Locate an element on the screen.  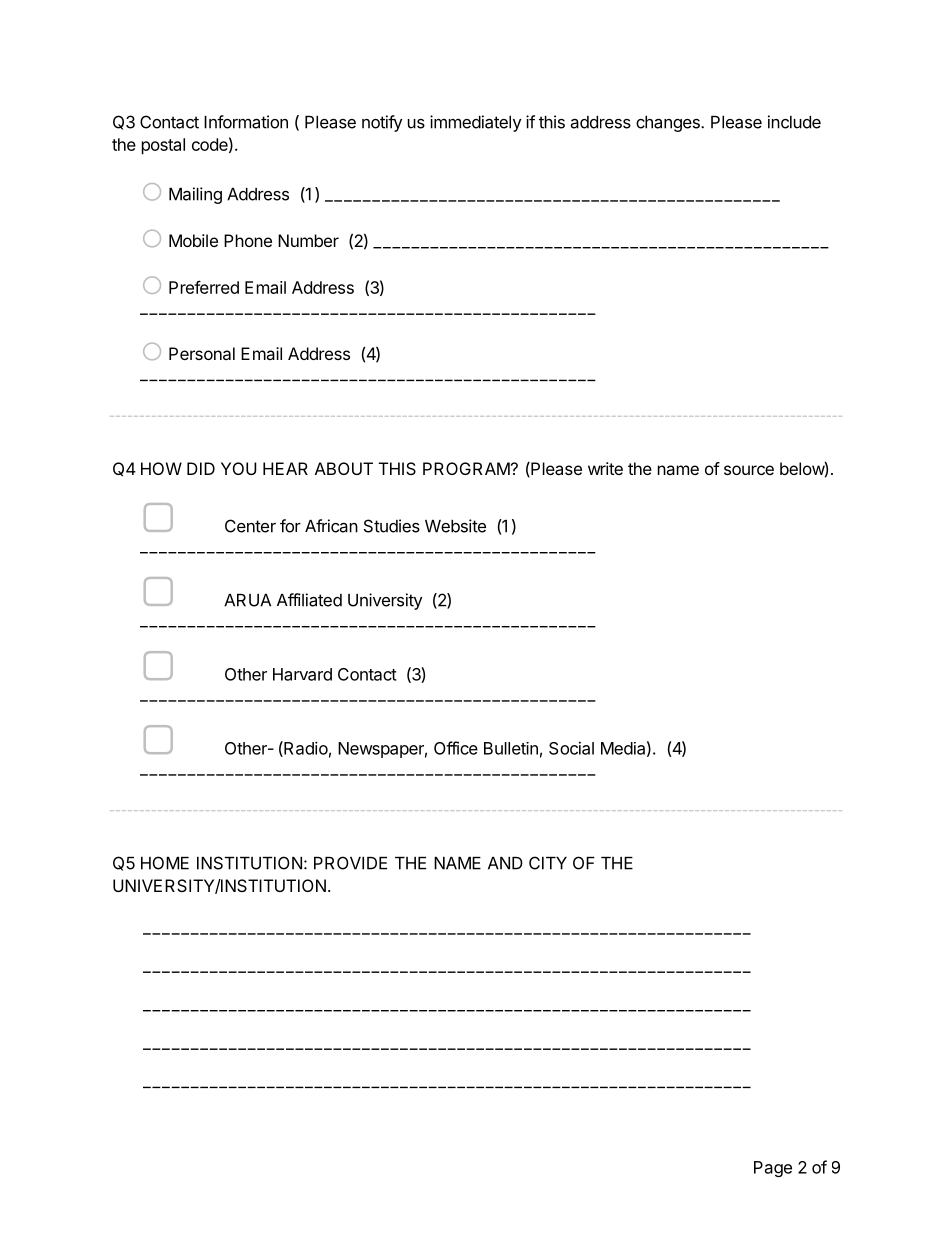
Harvard is located at coordinates (302, 674).
